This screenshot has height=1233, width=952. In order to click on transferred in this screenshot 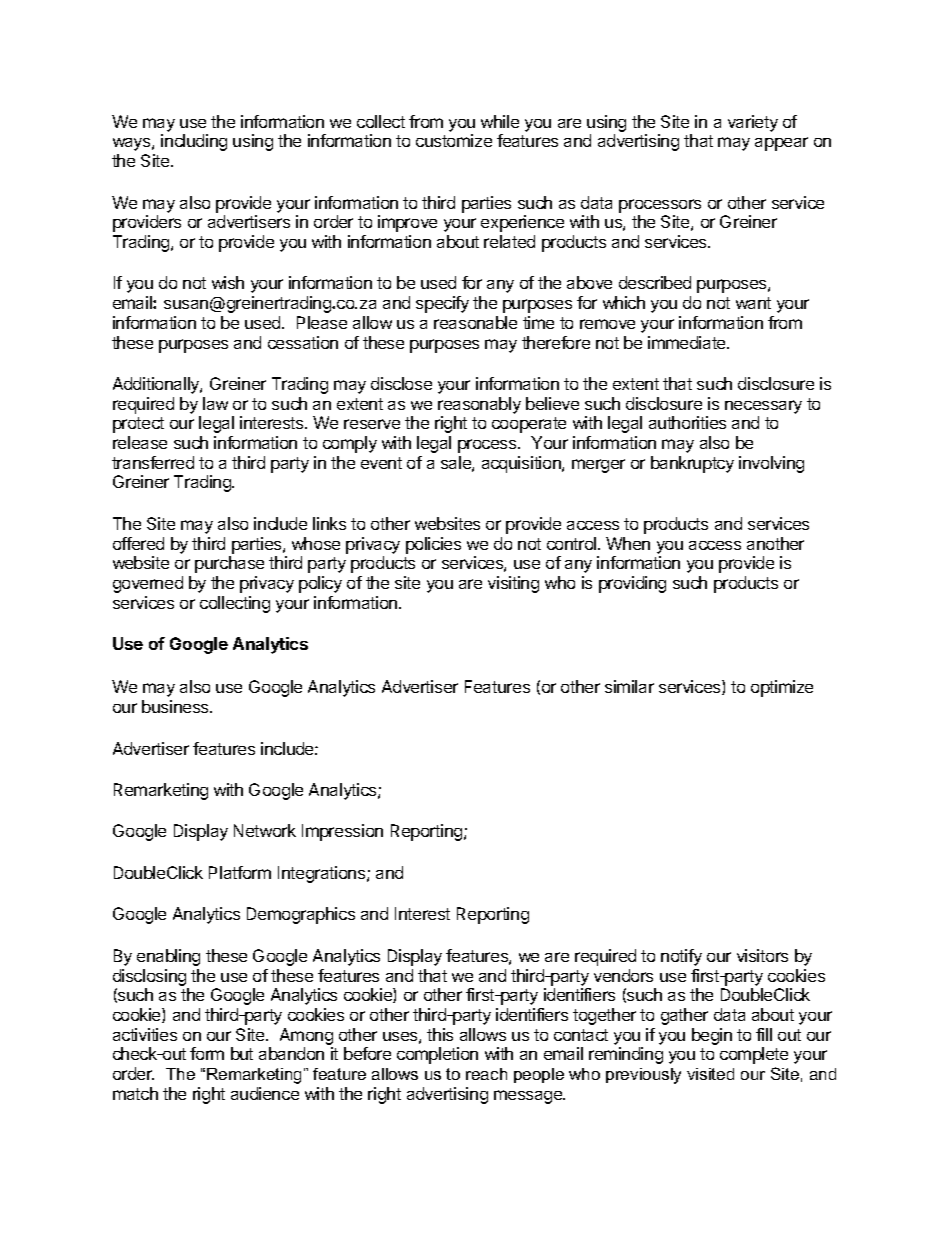, I will do `click(153, 462)`.
